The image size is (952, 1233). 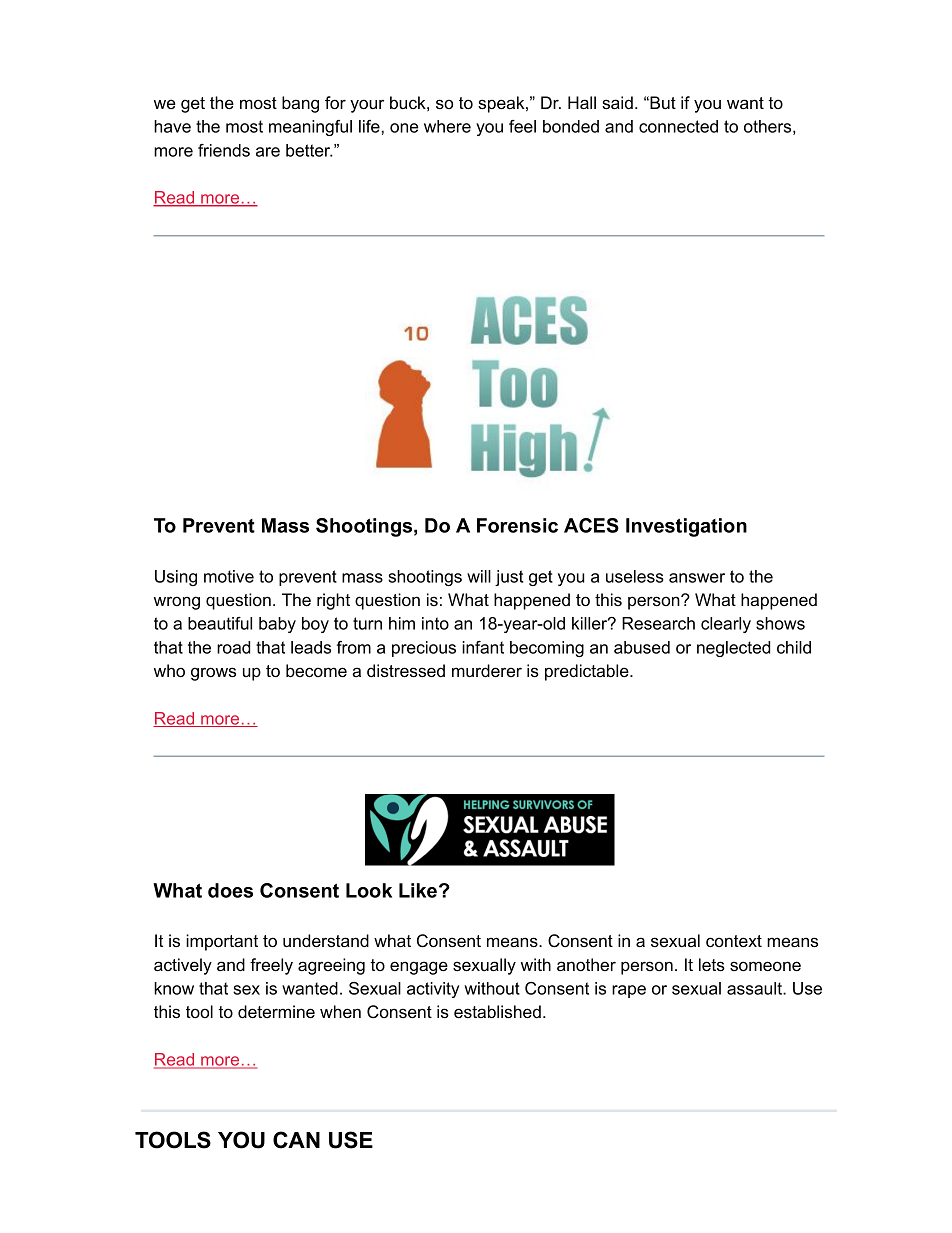 I want to click on murderer, so click(x=487, y=670).
